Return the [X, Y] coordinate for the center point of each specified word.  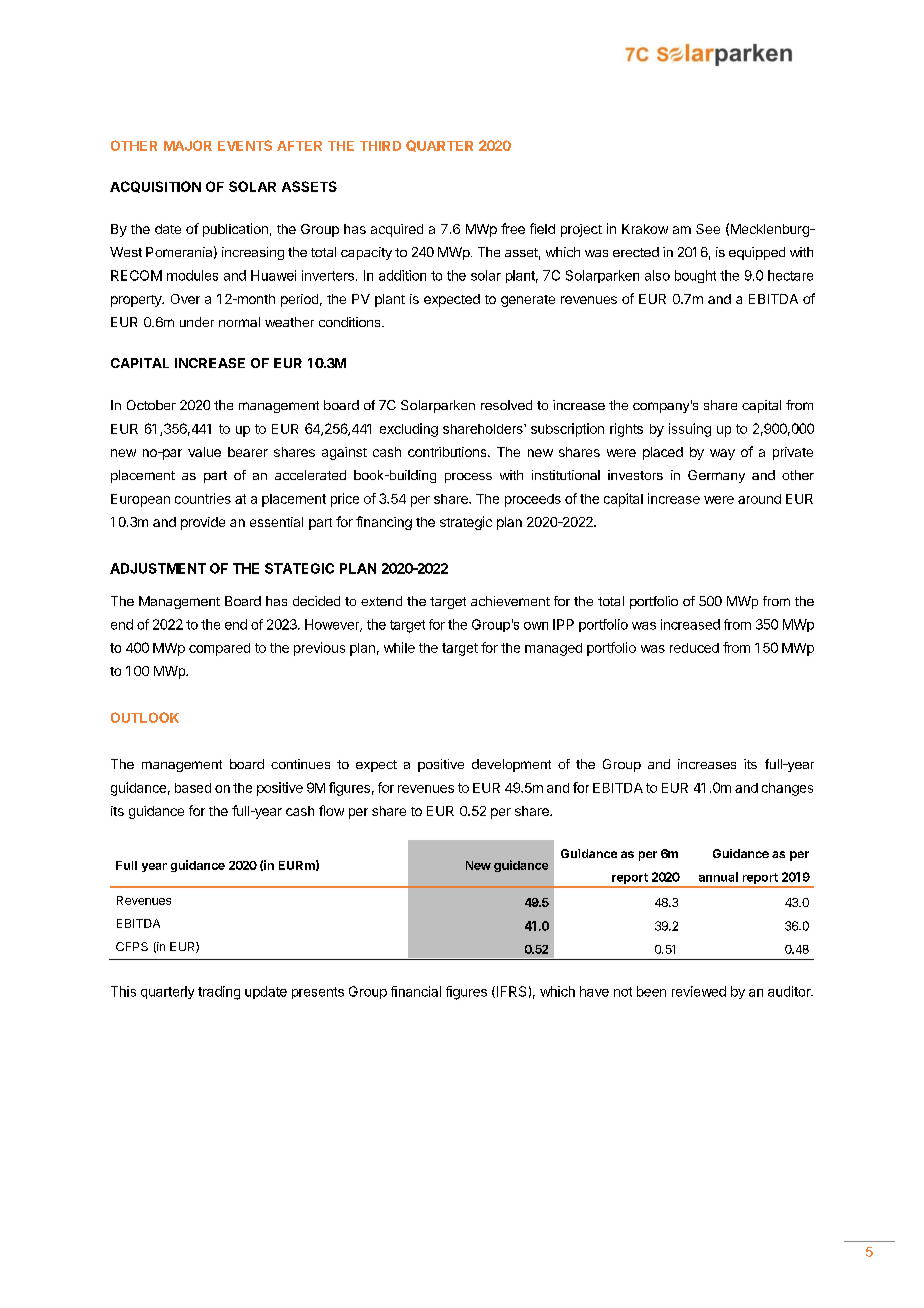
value [204, 452]
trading [219, 993]
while [399, 647]
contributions [448, 452]
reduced [694, 648]
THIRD [380, 146]
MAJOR [188, 145]
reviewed [699, 991]
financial [416, 991]
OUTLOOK [145, 717]
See [708, 229]
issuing [690, 430]
